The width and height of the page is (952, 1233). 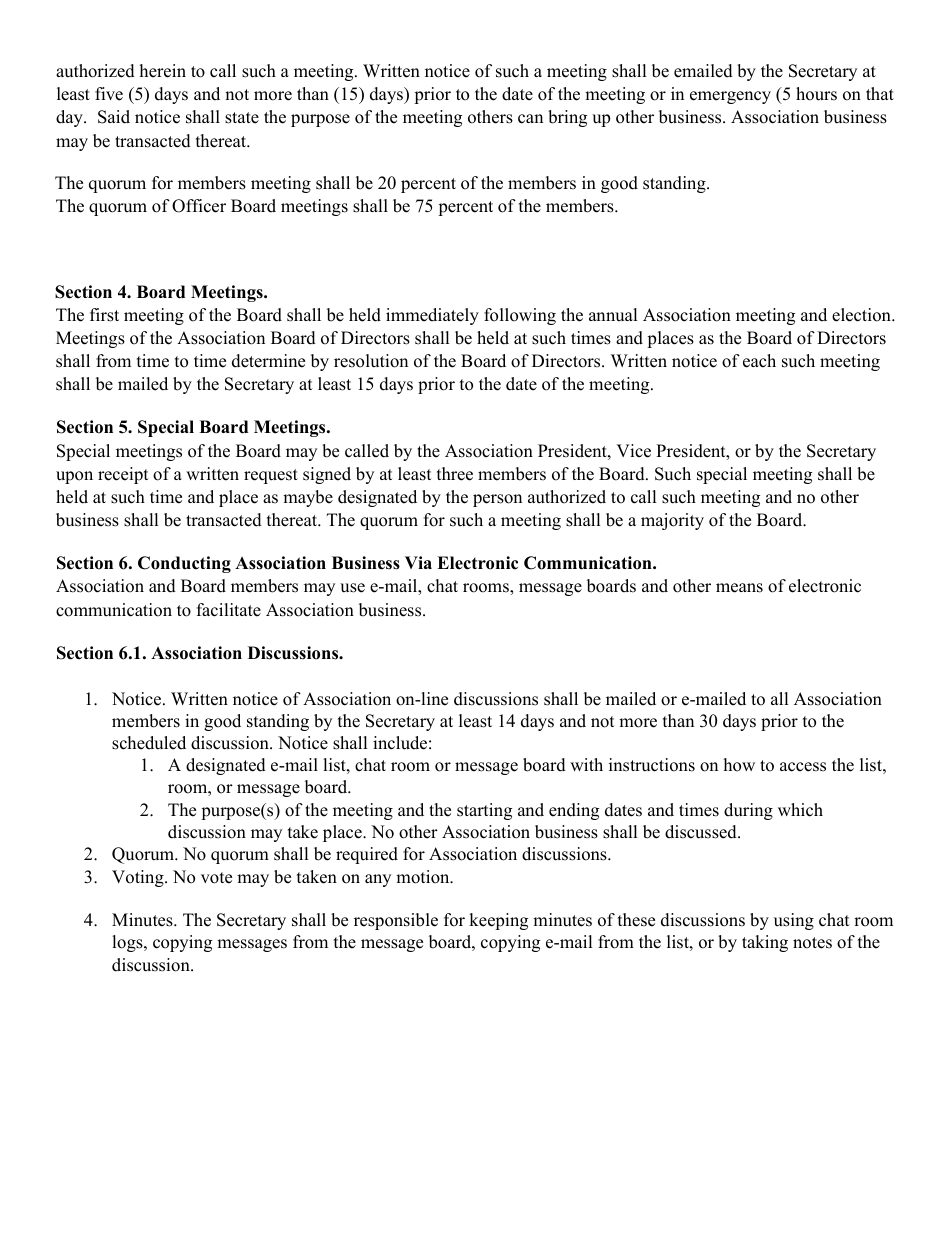 I want to click on person, so click(x=497, y=500).
